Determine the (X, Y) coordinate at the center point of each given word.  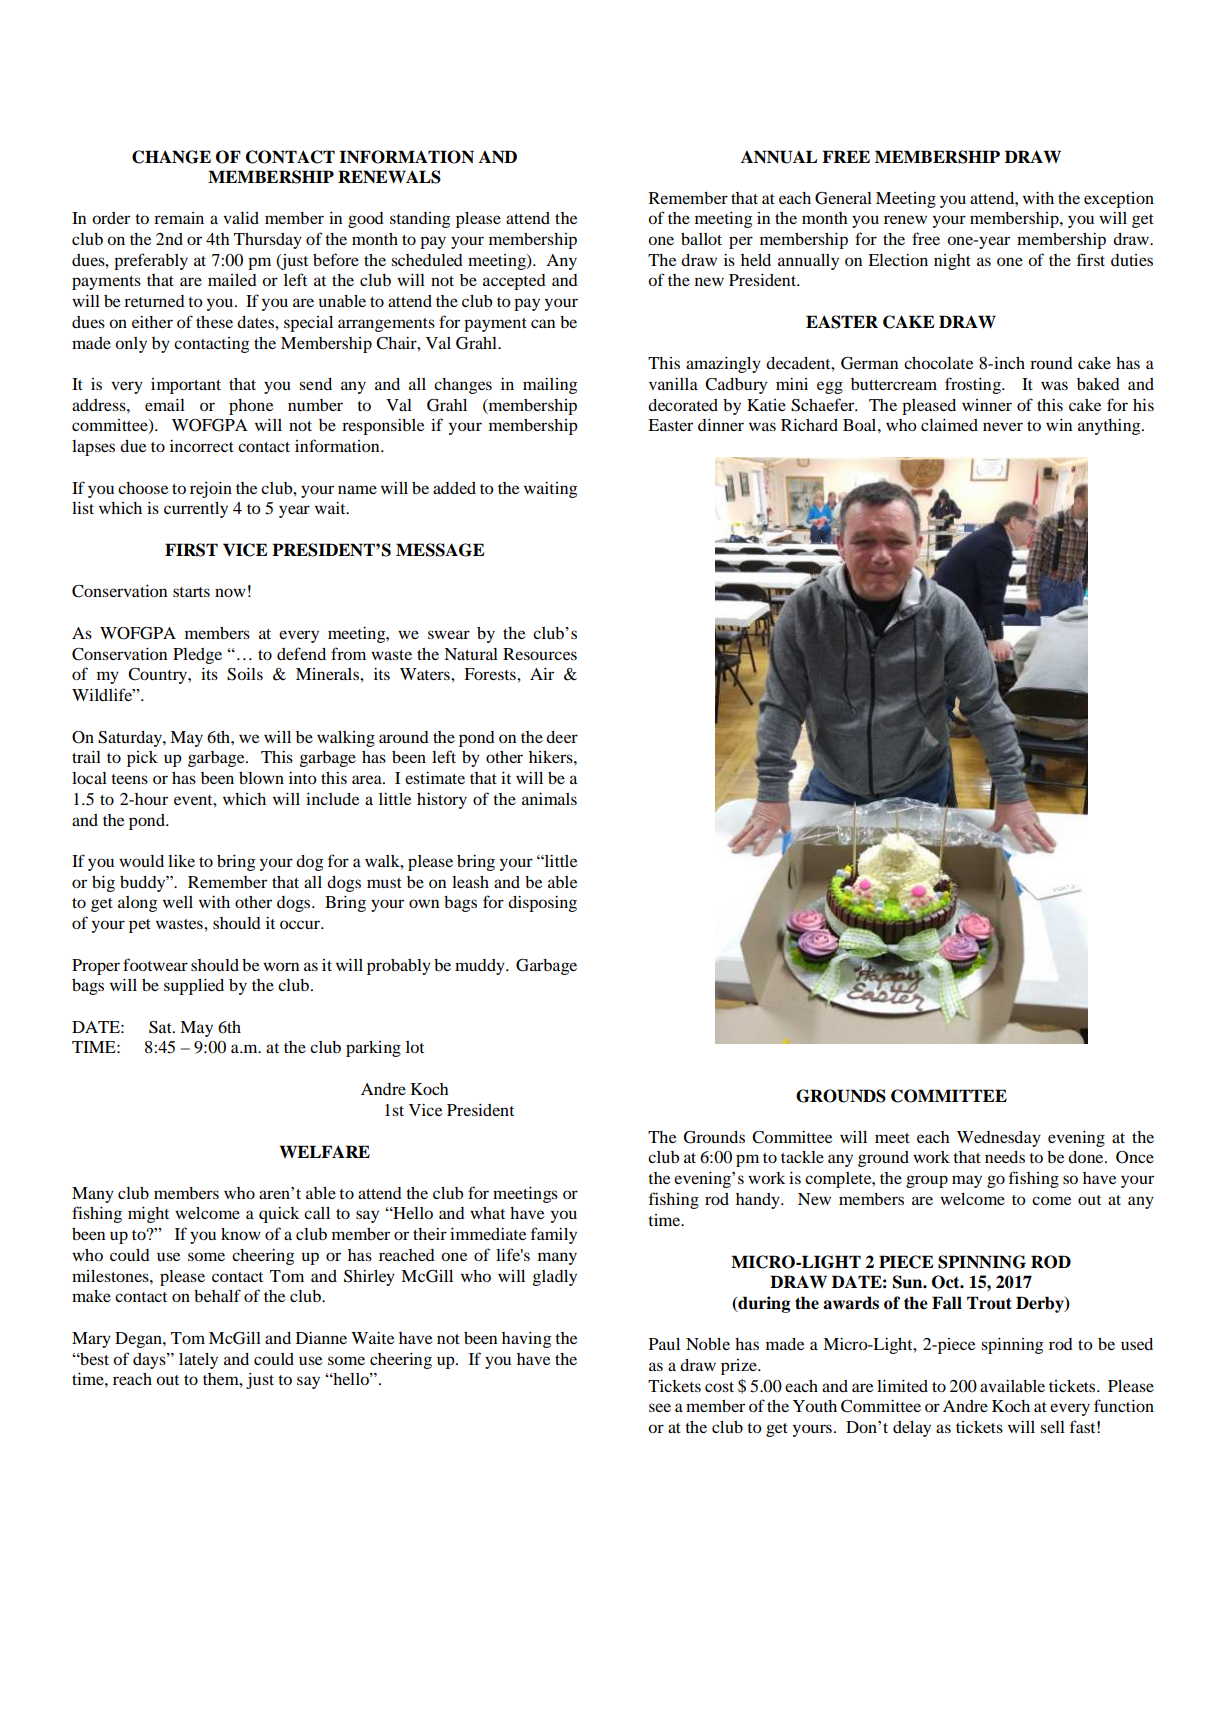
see (660, 1407)
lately (198, 1361)
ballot (701, 239)
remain (179, 218)
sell (1052, 1427)
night (952, 262)
